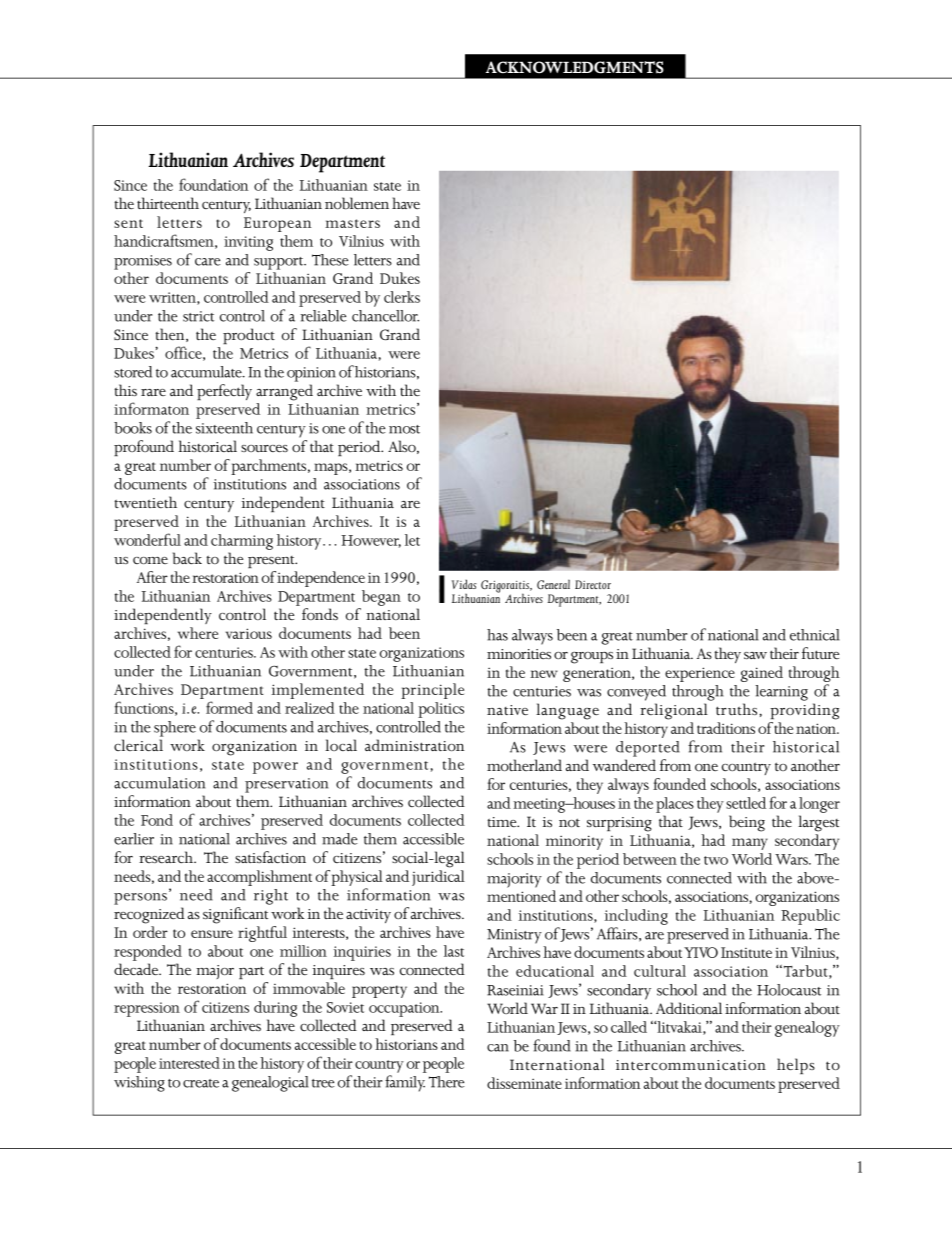  What do you see at coordinates (575, 67) in the document?
I see `ACKNOWLEDGMENTS` at bounding box center [575, 67].
